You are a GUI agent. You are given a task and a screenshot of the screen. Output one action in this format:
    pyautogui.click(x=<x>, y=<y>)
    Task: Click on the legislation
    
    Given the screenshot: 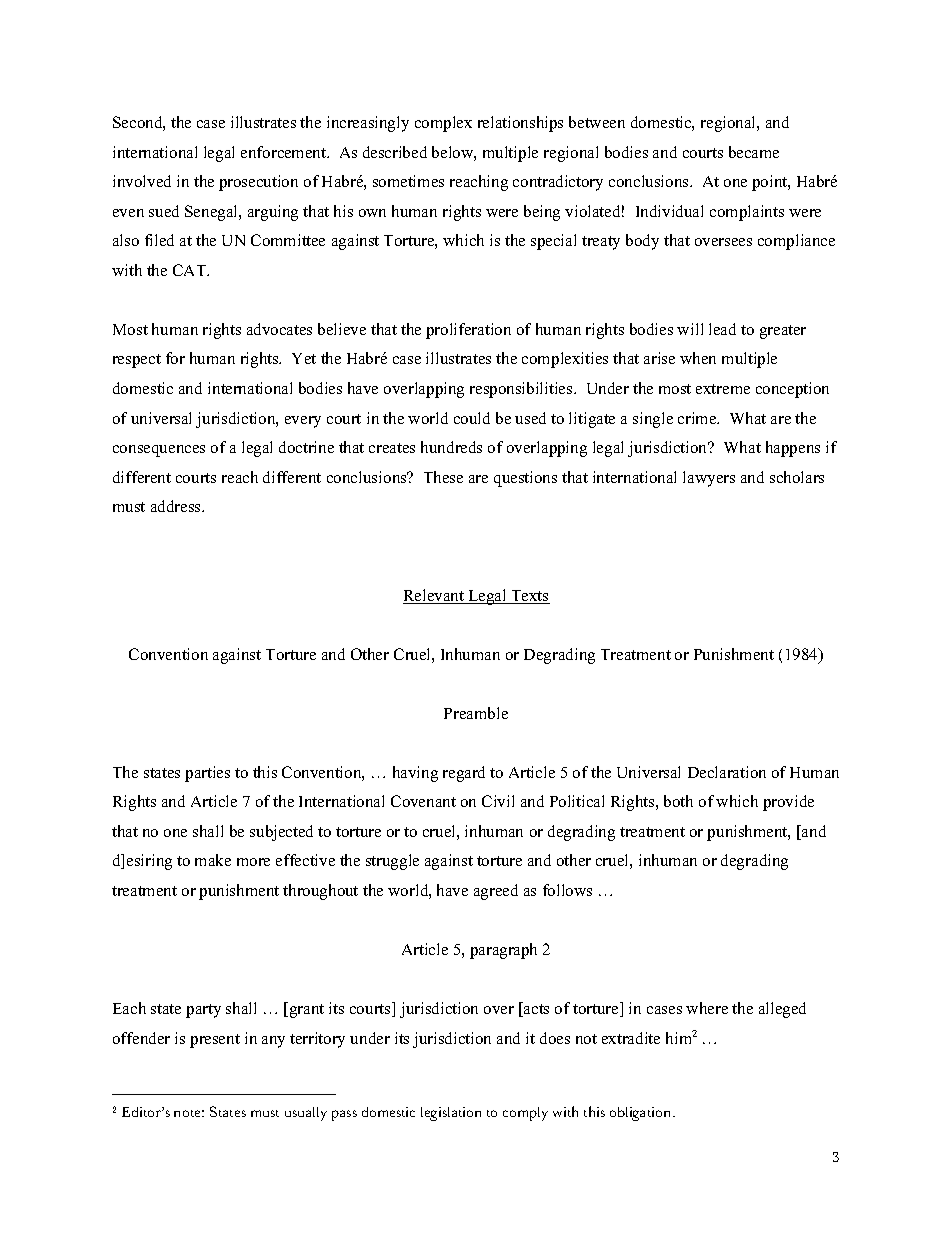 What is the action you would take?
    pyautogui.click(x=451, y=1114)
